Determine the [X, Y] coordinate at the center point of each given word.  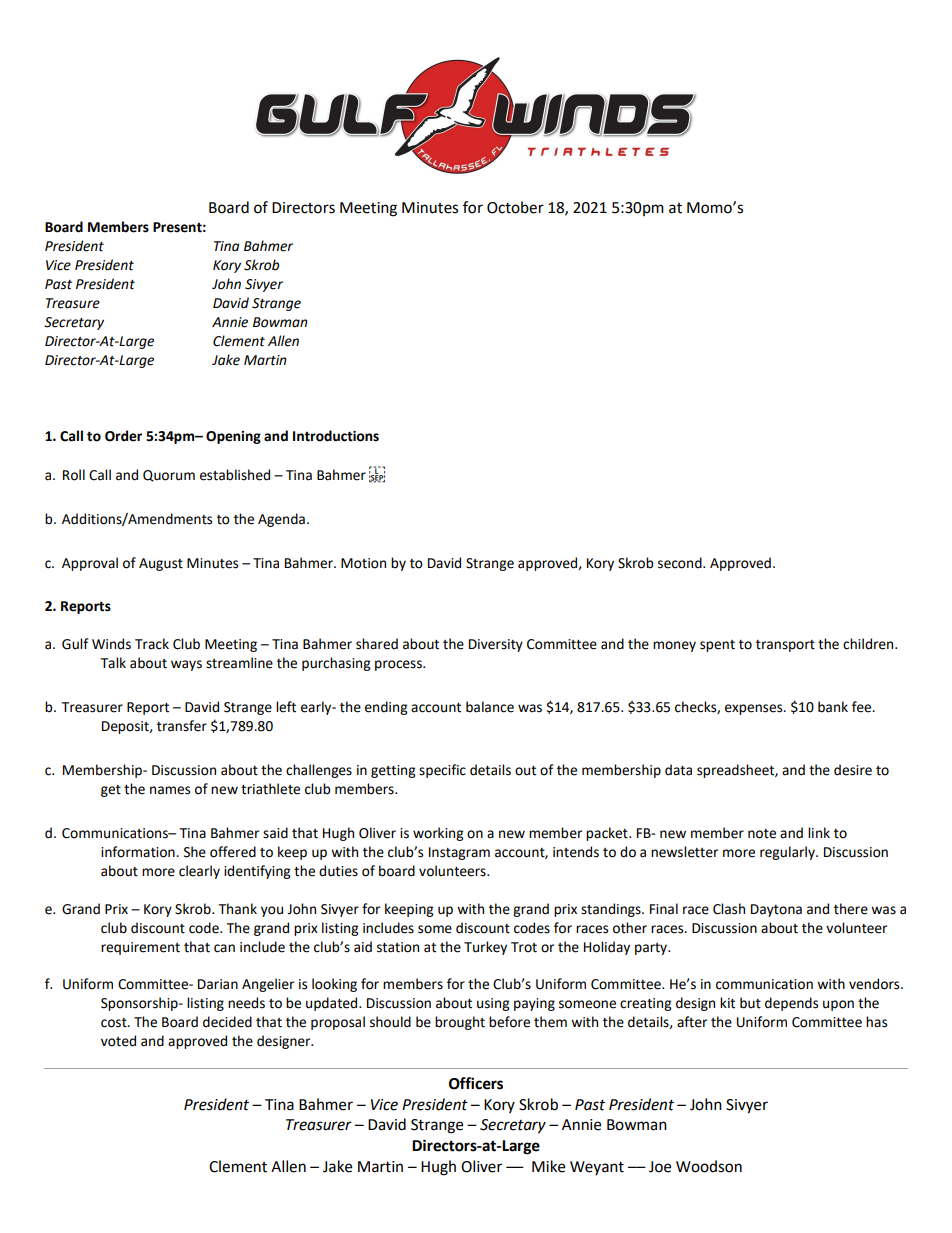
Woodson [709, 1166]
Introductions [336, 436]
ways [186, 665]
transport [785, 646]
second [681, 563]
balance [490, 707]
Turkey [485, 948]
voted [118, 1041]
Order [123, 436]
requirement [140, 948]
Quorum [169, 476]
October [515, 207]
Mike [548, 1166]
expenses [755, 709]
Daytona [776, 910]
